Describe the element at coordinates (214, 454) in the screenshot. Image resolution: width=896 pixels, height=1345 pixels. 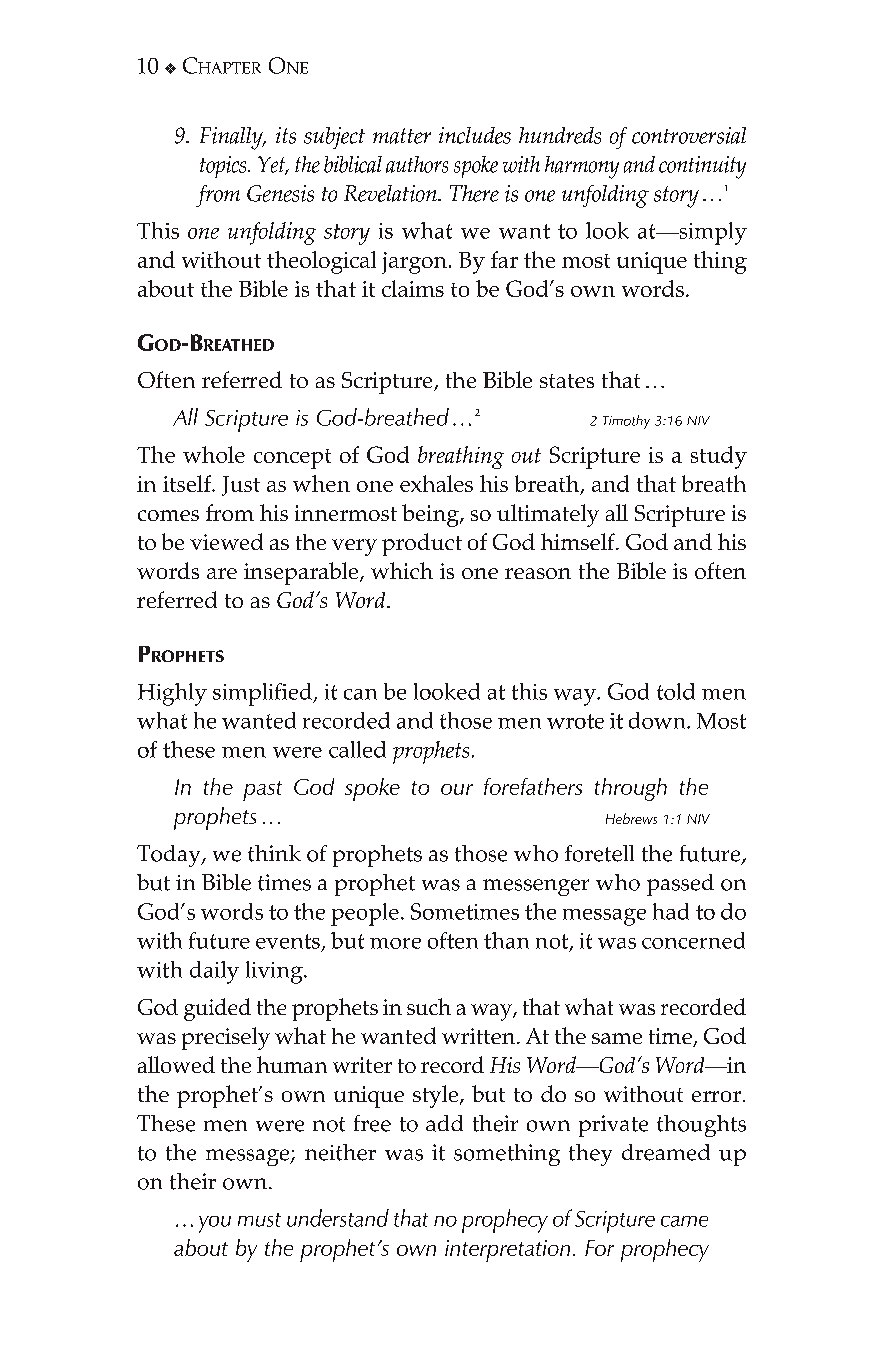
I see `whole` at that location.
